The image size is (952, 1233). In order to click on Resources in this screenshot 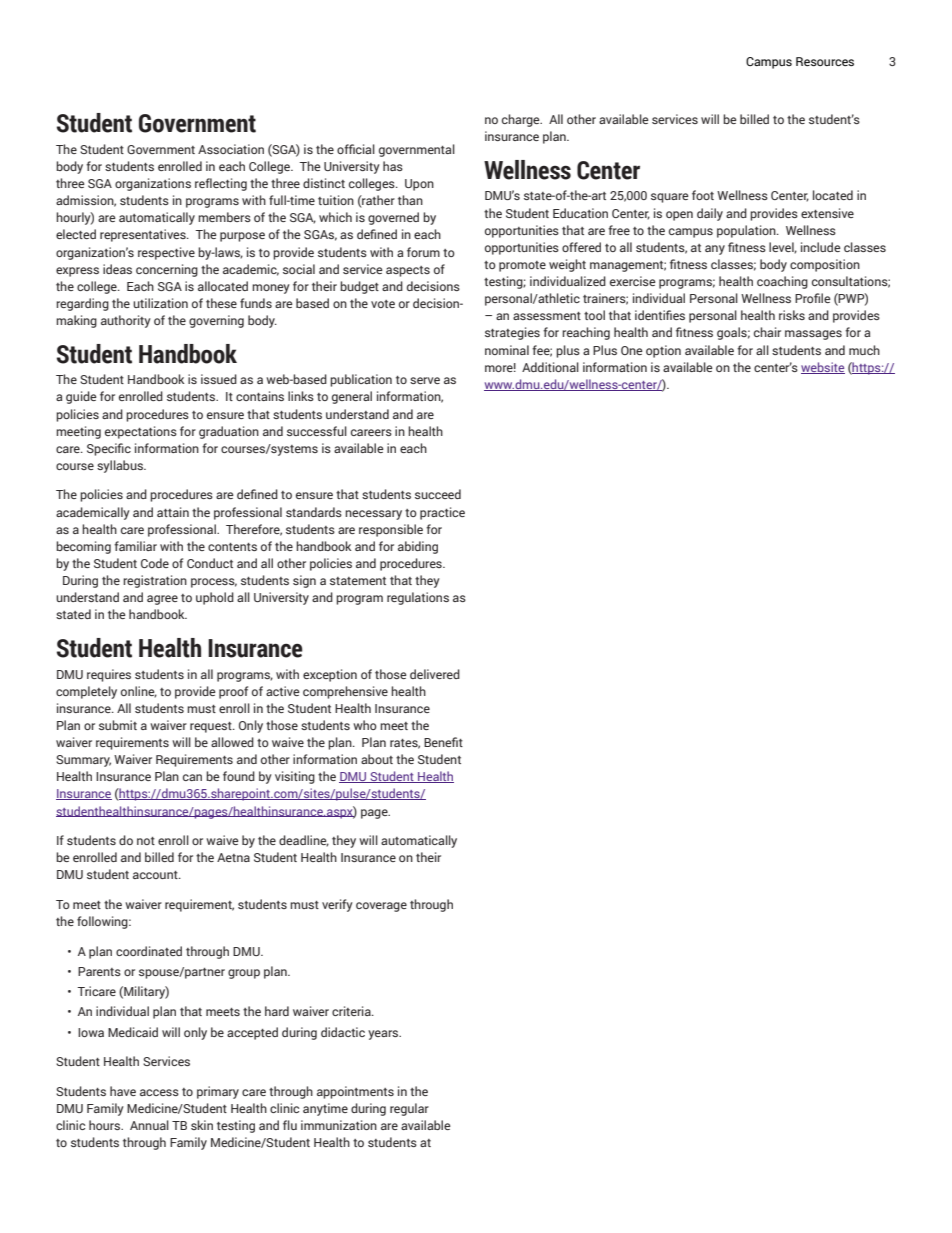, I will do `click(825, 61)`.
